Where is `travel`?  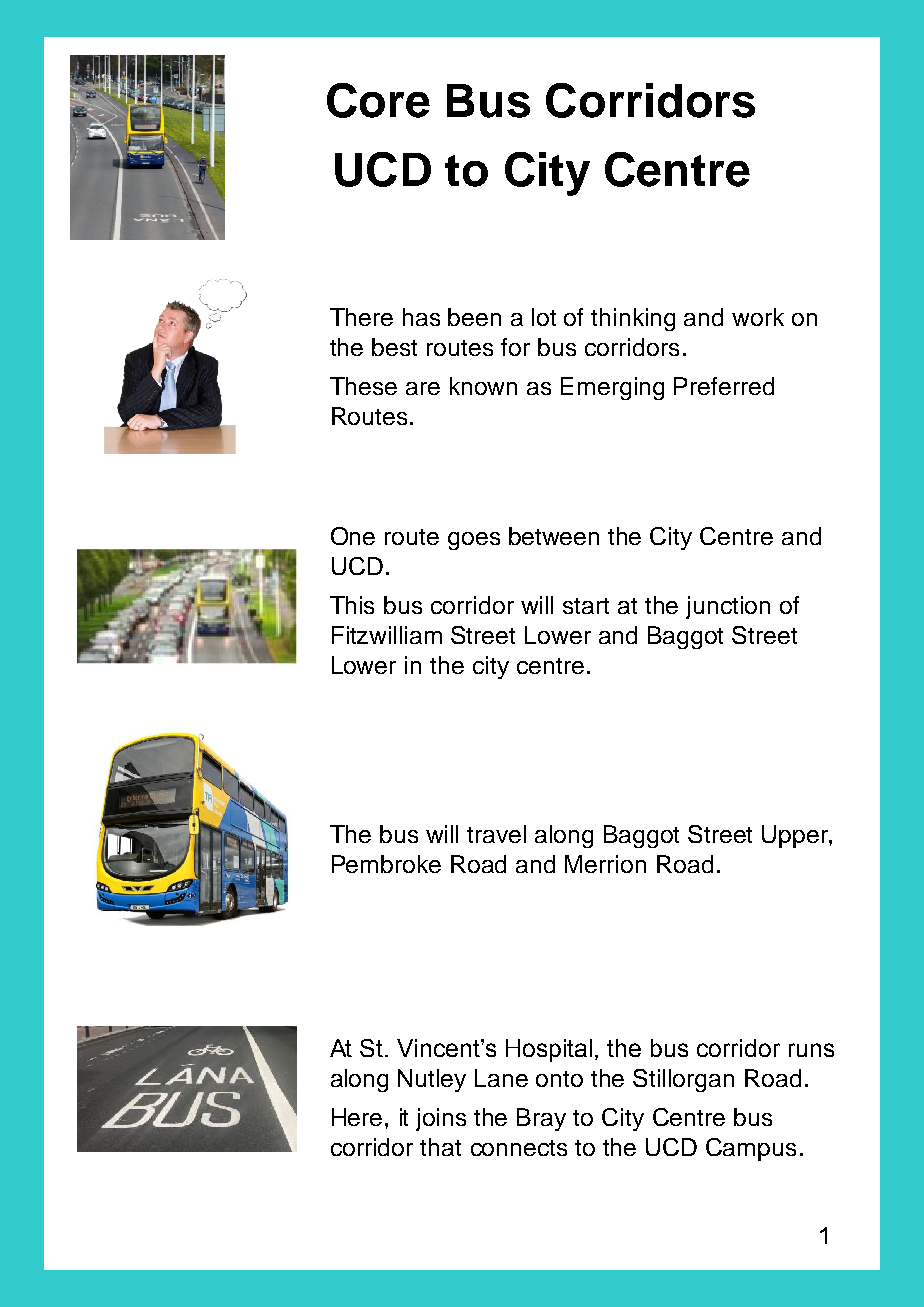
travel is located at coordinates (496, 834).
